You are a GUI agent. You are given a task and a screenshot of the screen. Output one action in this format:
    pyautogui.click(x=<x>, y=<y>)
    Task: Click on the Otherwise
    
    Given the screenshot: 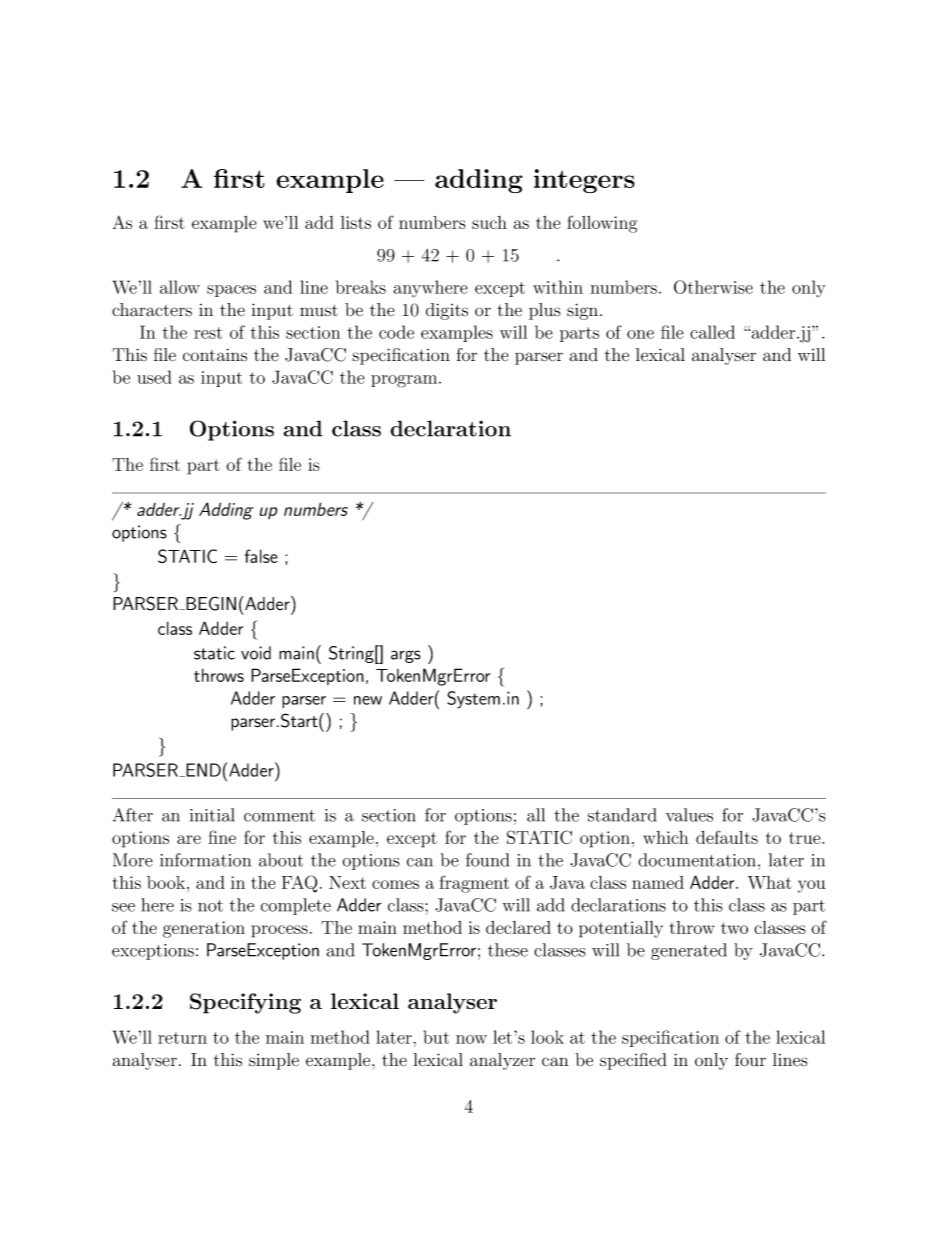 What is the action you would take?
    pyautogui.click(x=713, y=287)
